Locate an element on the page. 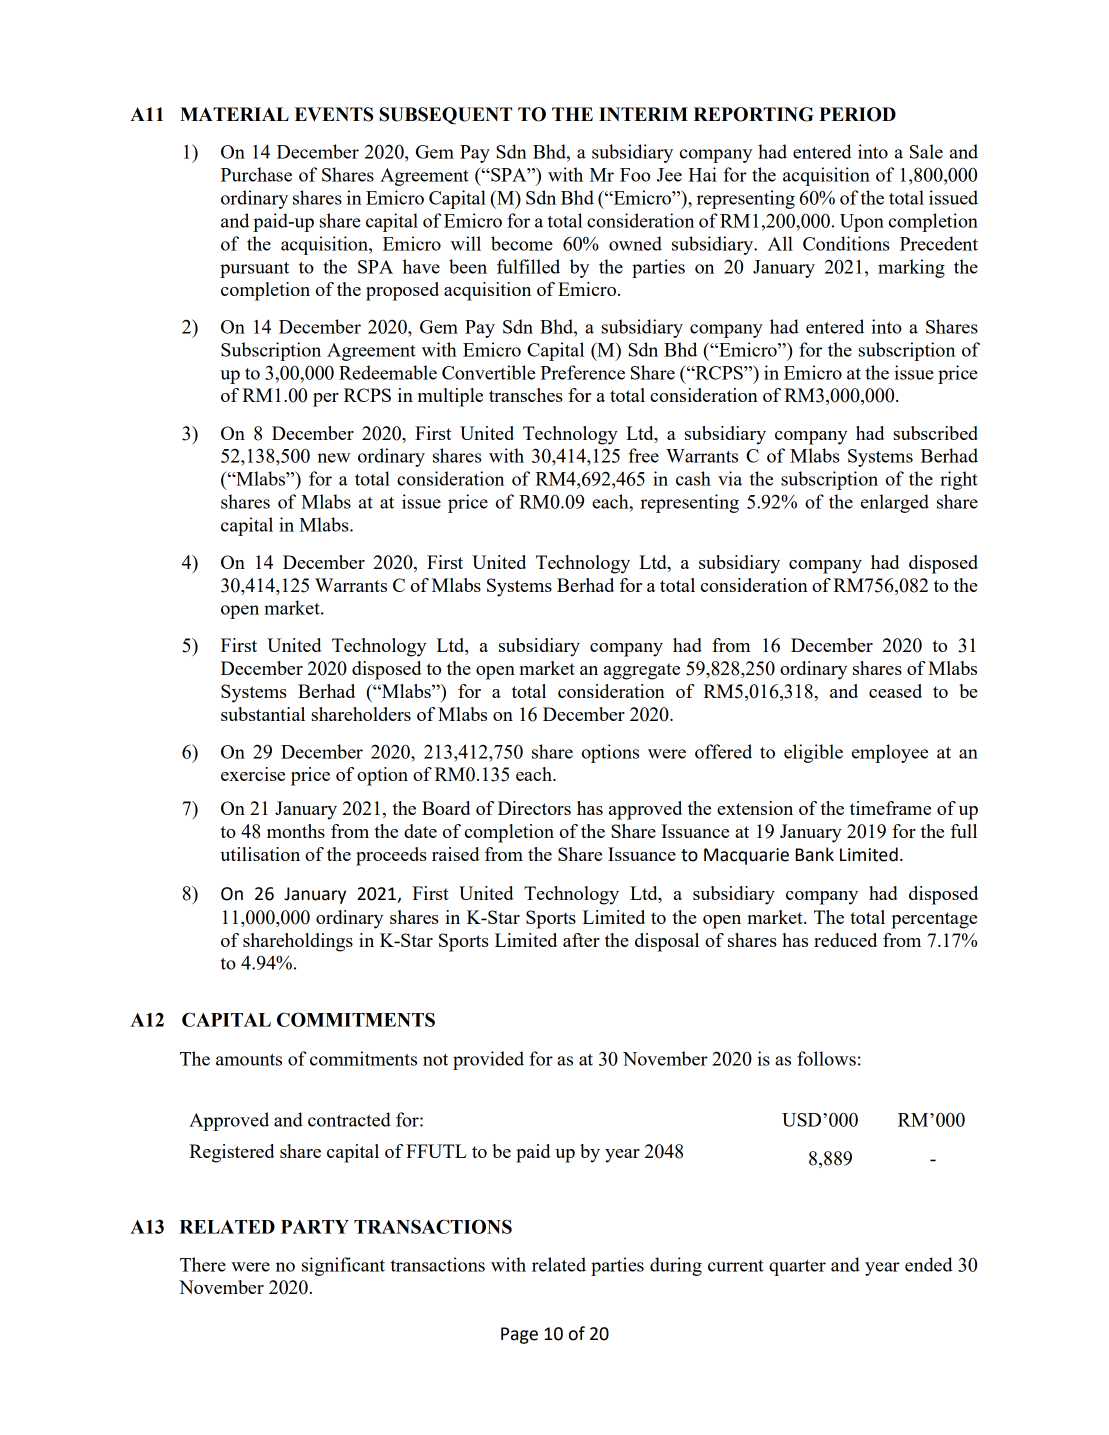 Image resolution: width=1109 pixels, height=1435 pixels. employee is located at coordinates (890, 753).
